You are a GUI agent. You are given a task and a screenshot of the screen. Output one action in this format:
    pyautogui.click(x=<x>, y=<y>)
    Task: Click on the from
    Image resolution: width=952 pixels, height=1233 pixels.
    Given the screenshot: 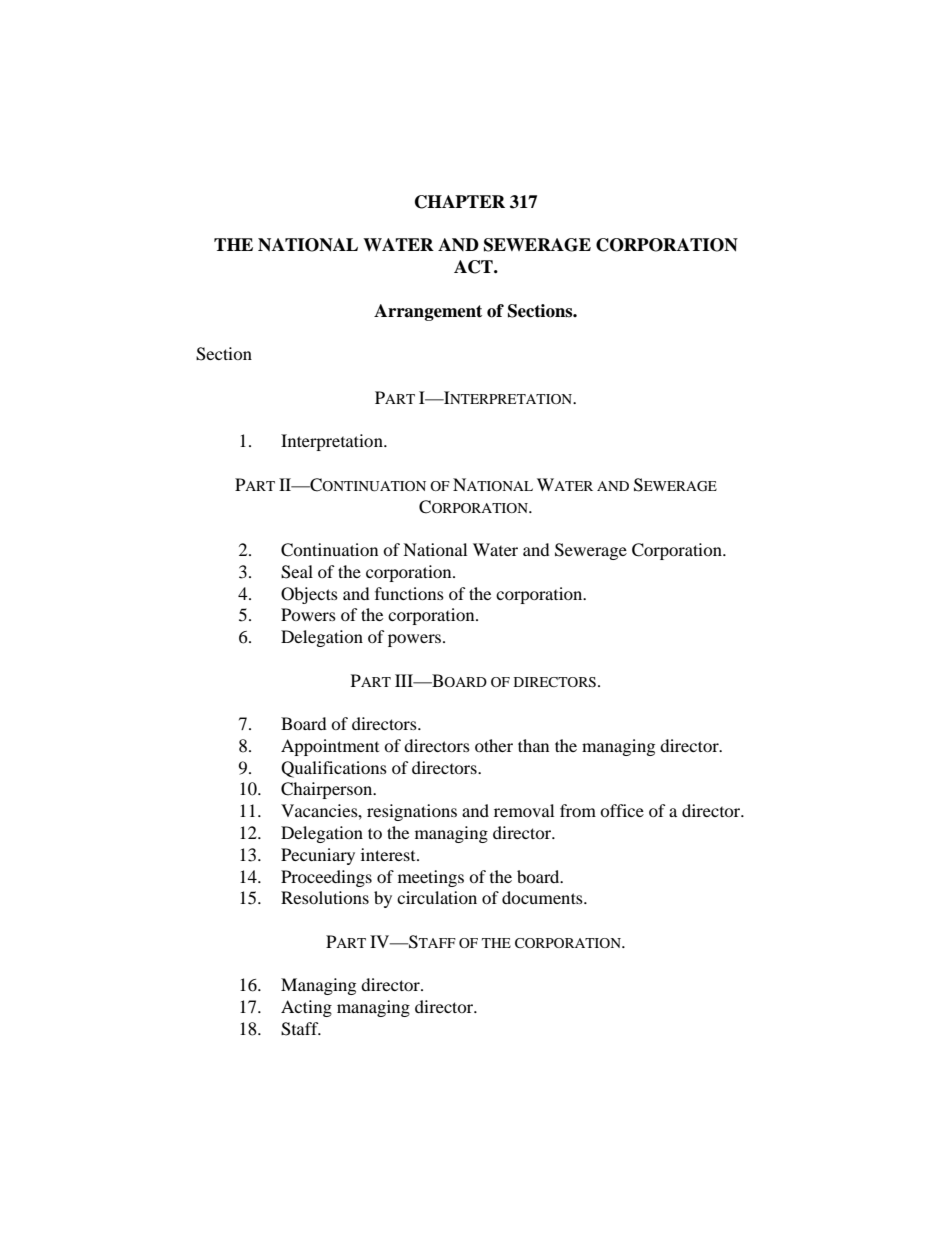 What is the action you would take?
    pyautogui.click(x=578, y=810)
